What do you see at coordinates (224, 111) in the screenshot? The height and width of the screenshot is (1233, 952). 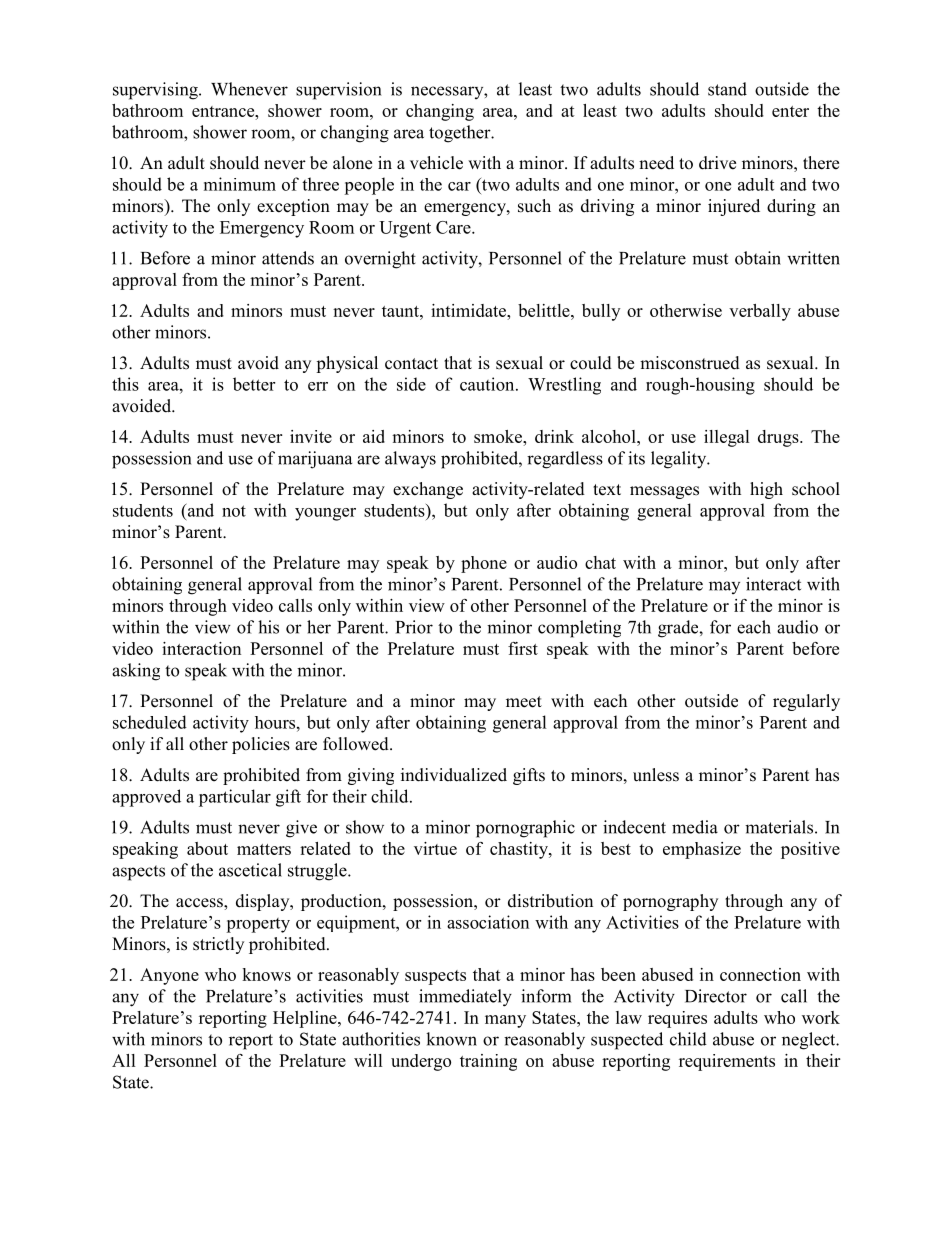 I see `entrance` at bounding box center [224, 111].
